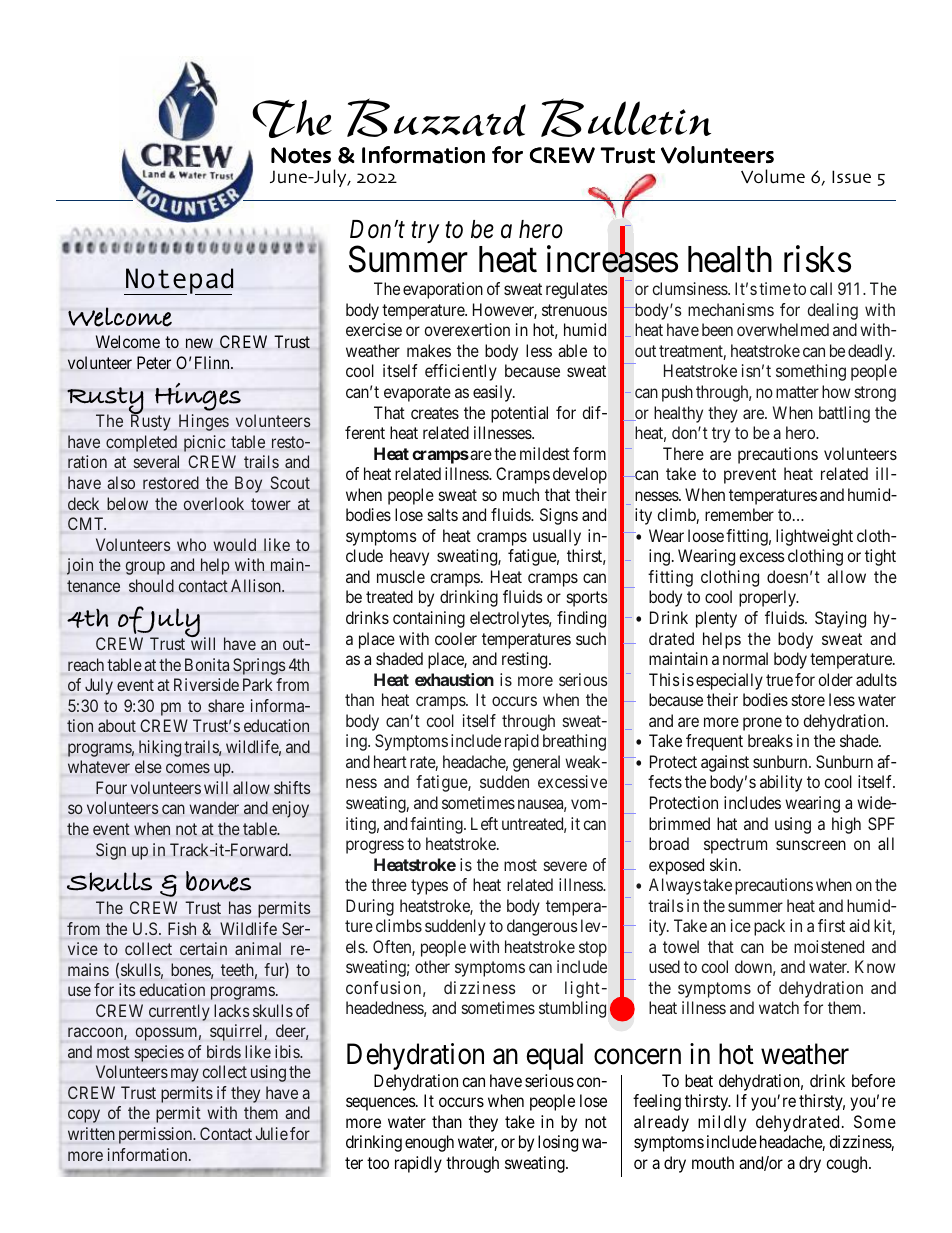  I want to click on permission, so click(157, 1135).
